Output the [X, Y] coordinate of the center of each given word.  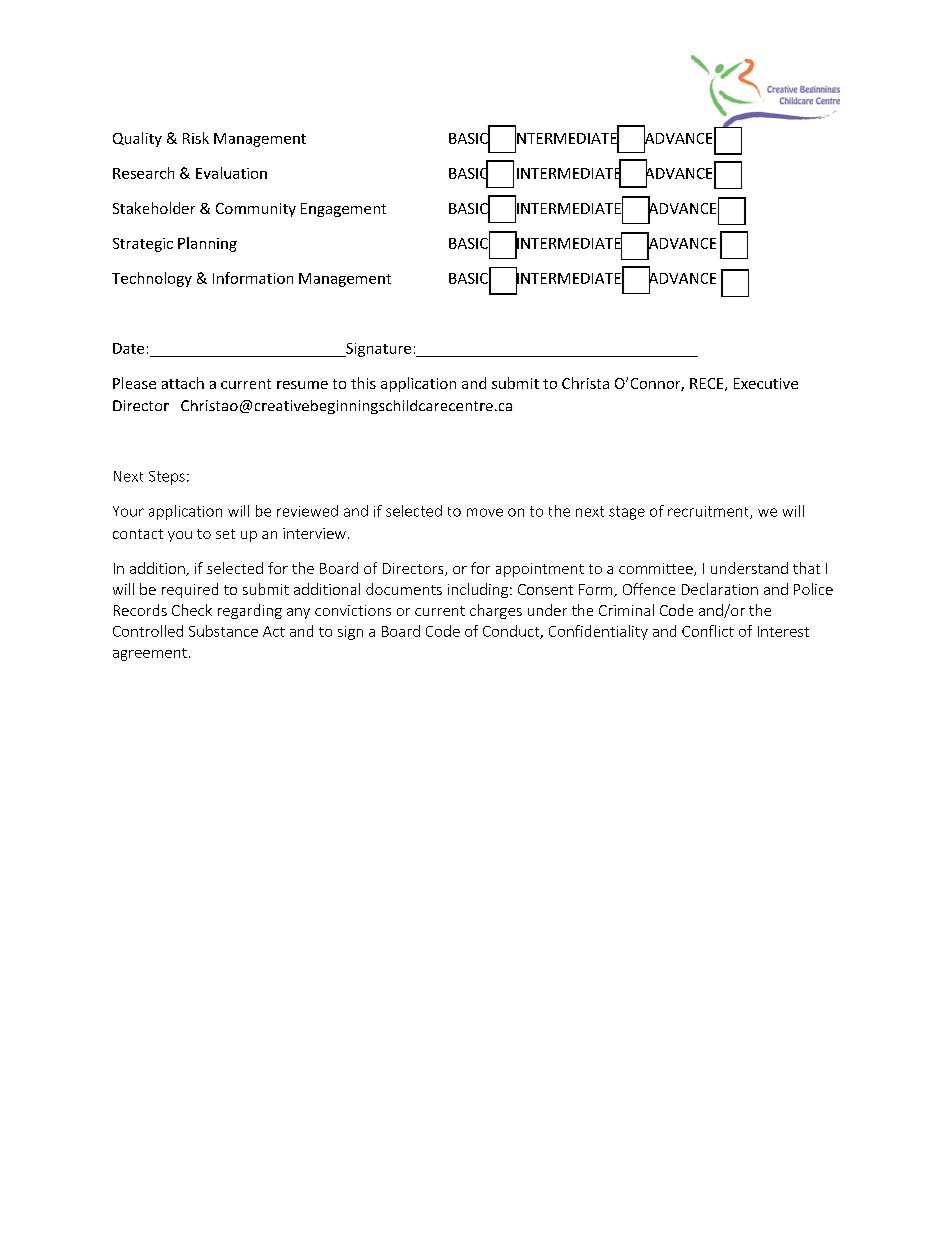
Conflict [708, 631]
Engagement [343, 210]
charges [496, 611]
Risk [196, 138]
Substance [223, 631]
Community [256, 210]
